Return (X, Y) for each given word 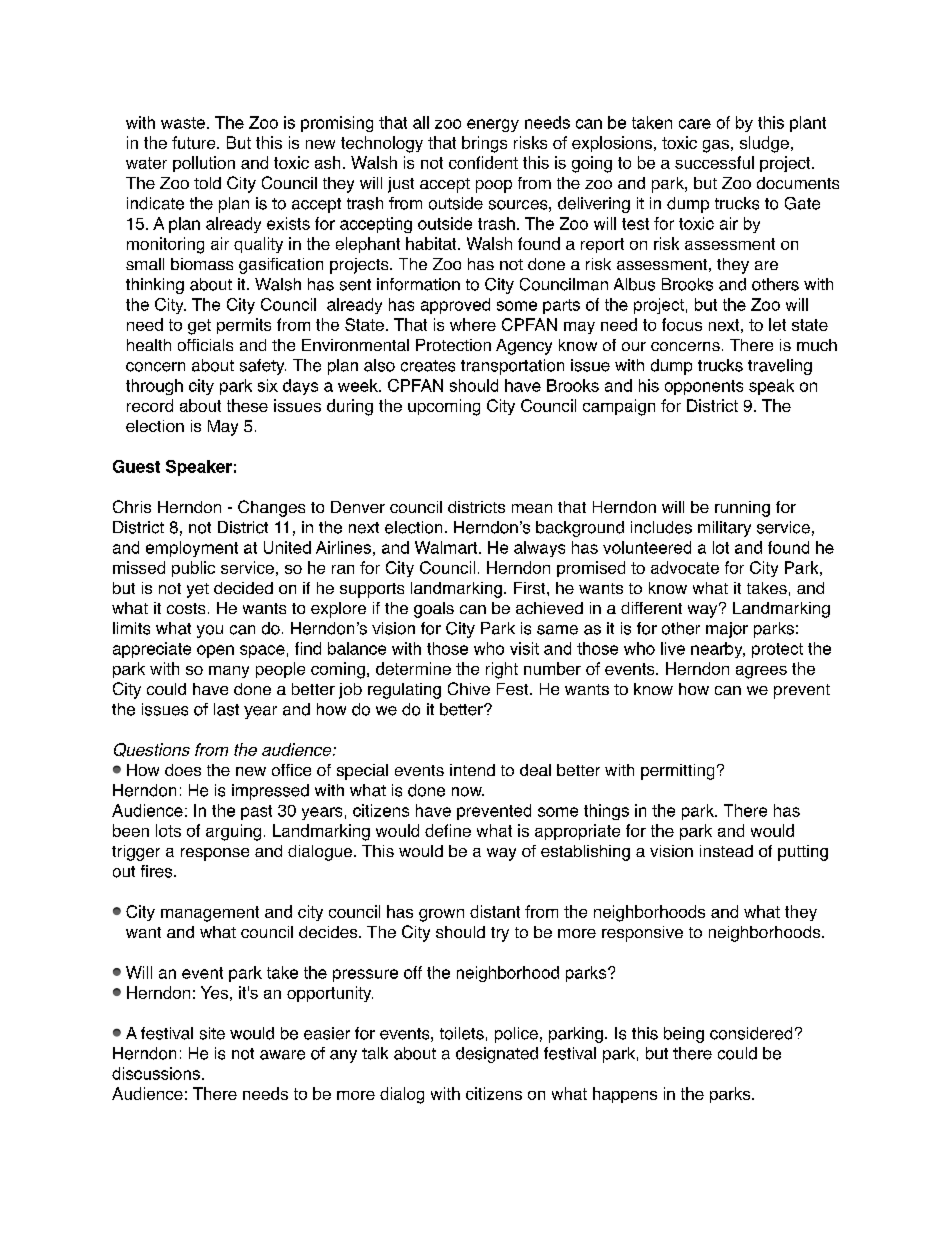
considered (751, 1033)
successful (714, 162)
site (212, 1033)
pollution (204, 164)
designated (497, 1055)
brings (484, 144)
